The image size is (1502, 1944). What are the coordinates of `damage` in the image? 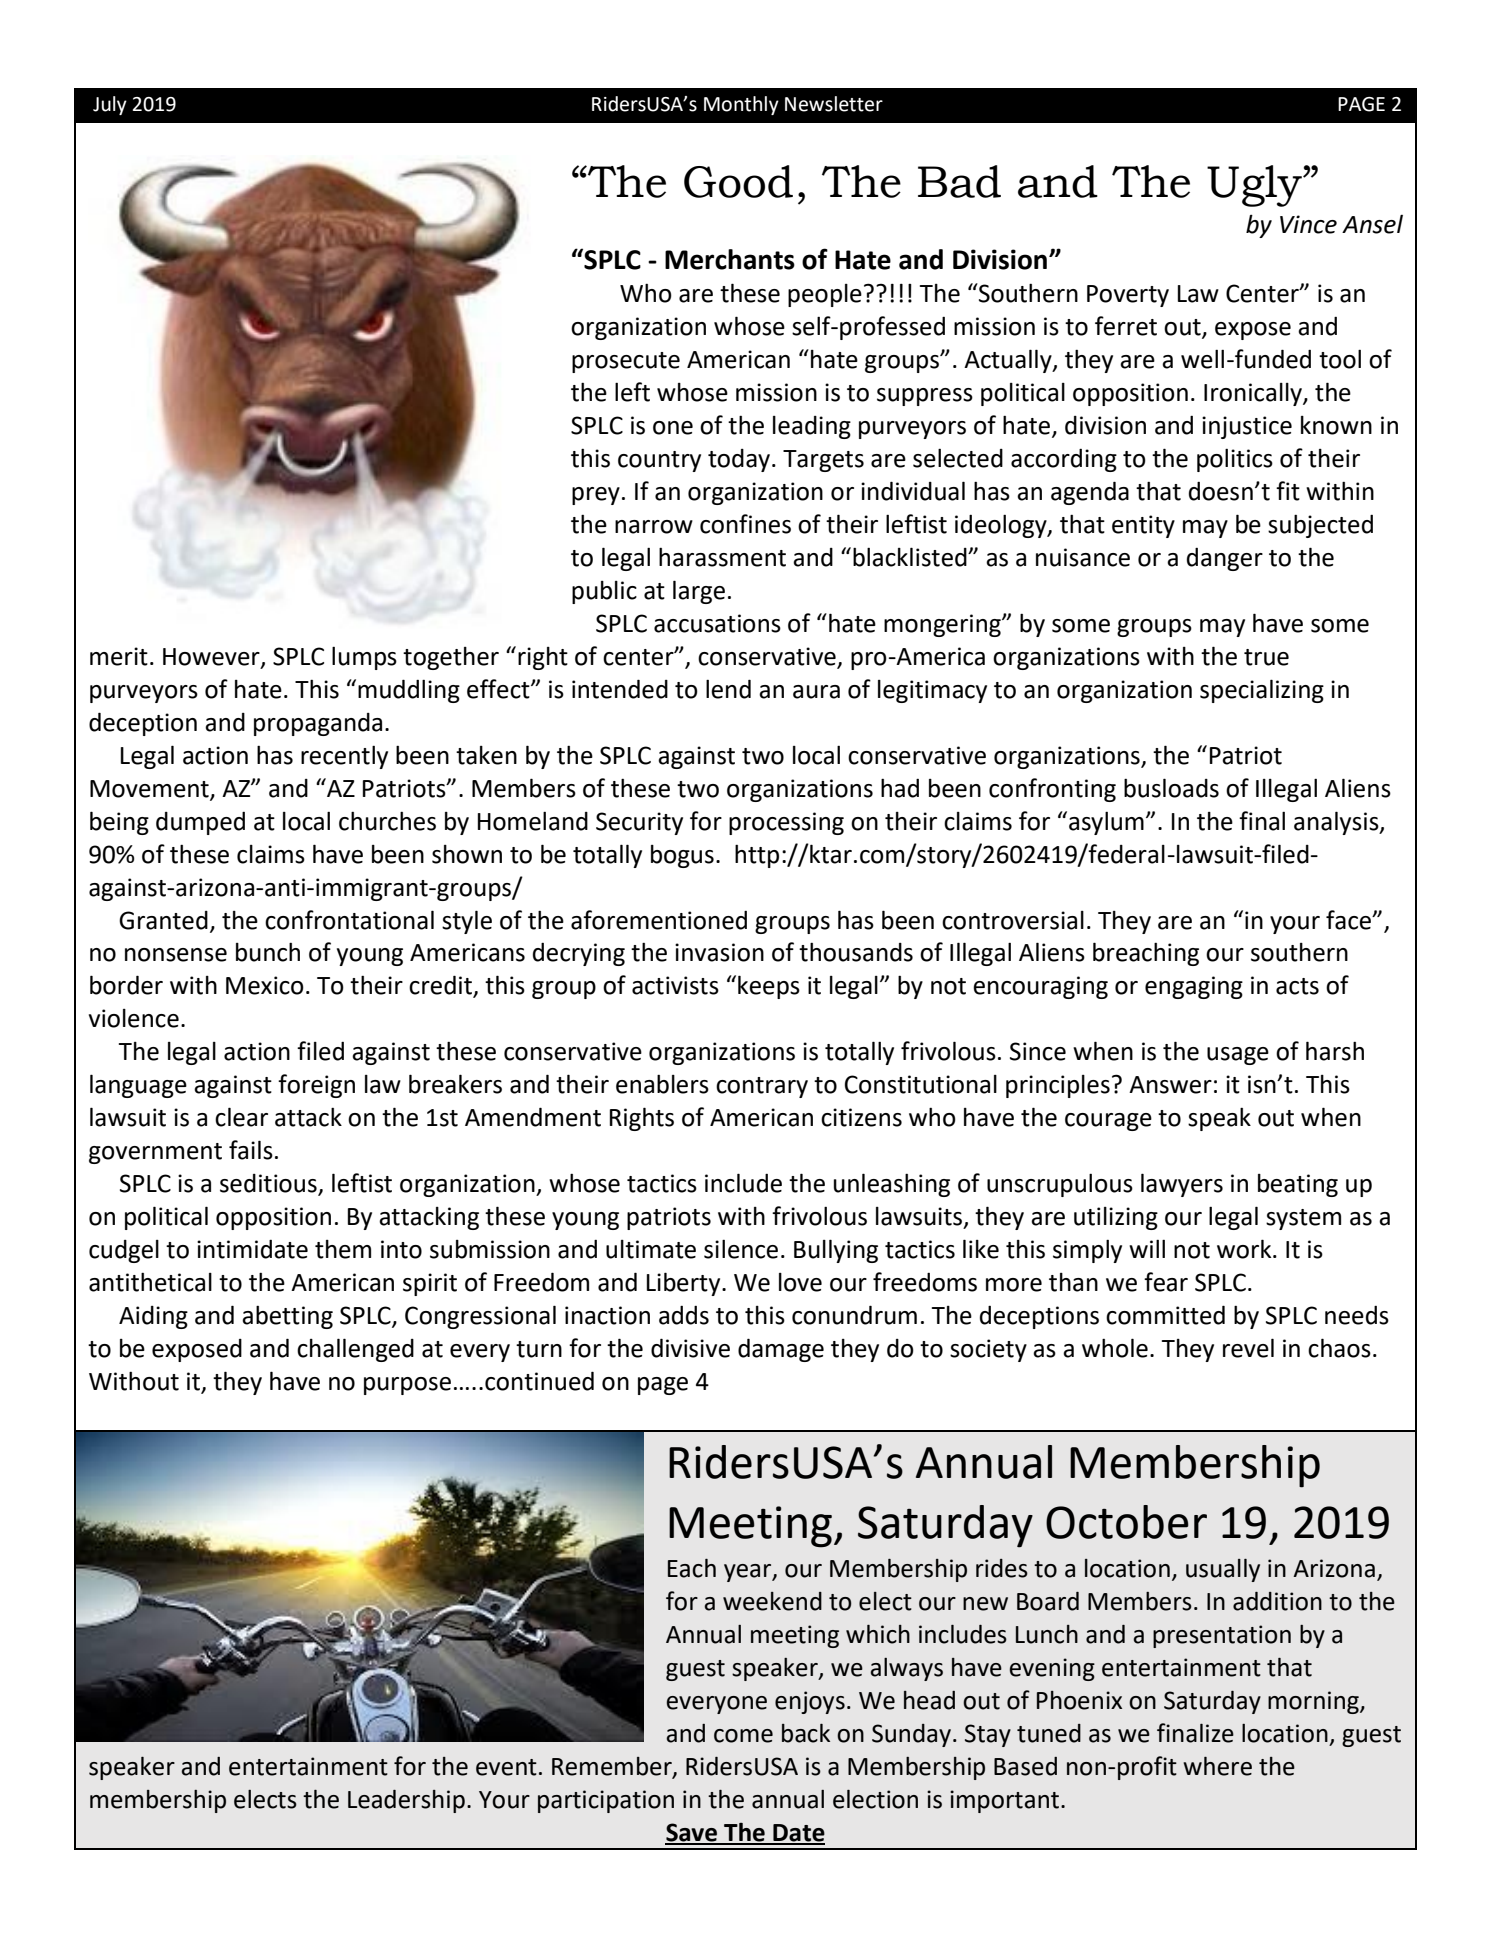 It's located at (781, 1350).
